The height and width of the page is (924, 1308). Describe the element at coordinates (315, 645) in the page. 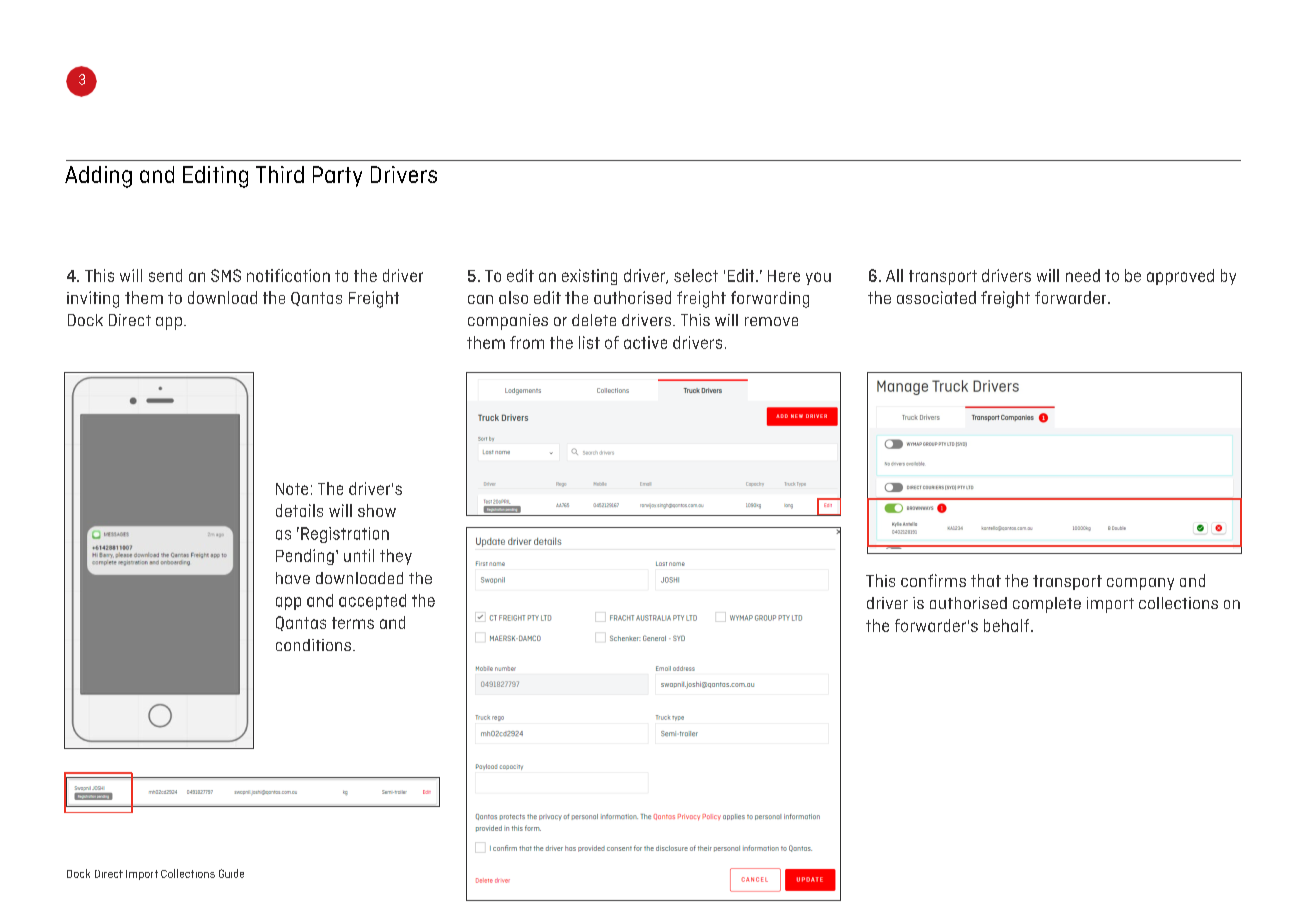

I see `conditions` at that location.
